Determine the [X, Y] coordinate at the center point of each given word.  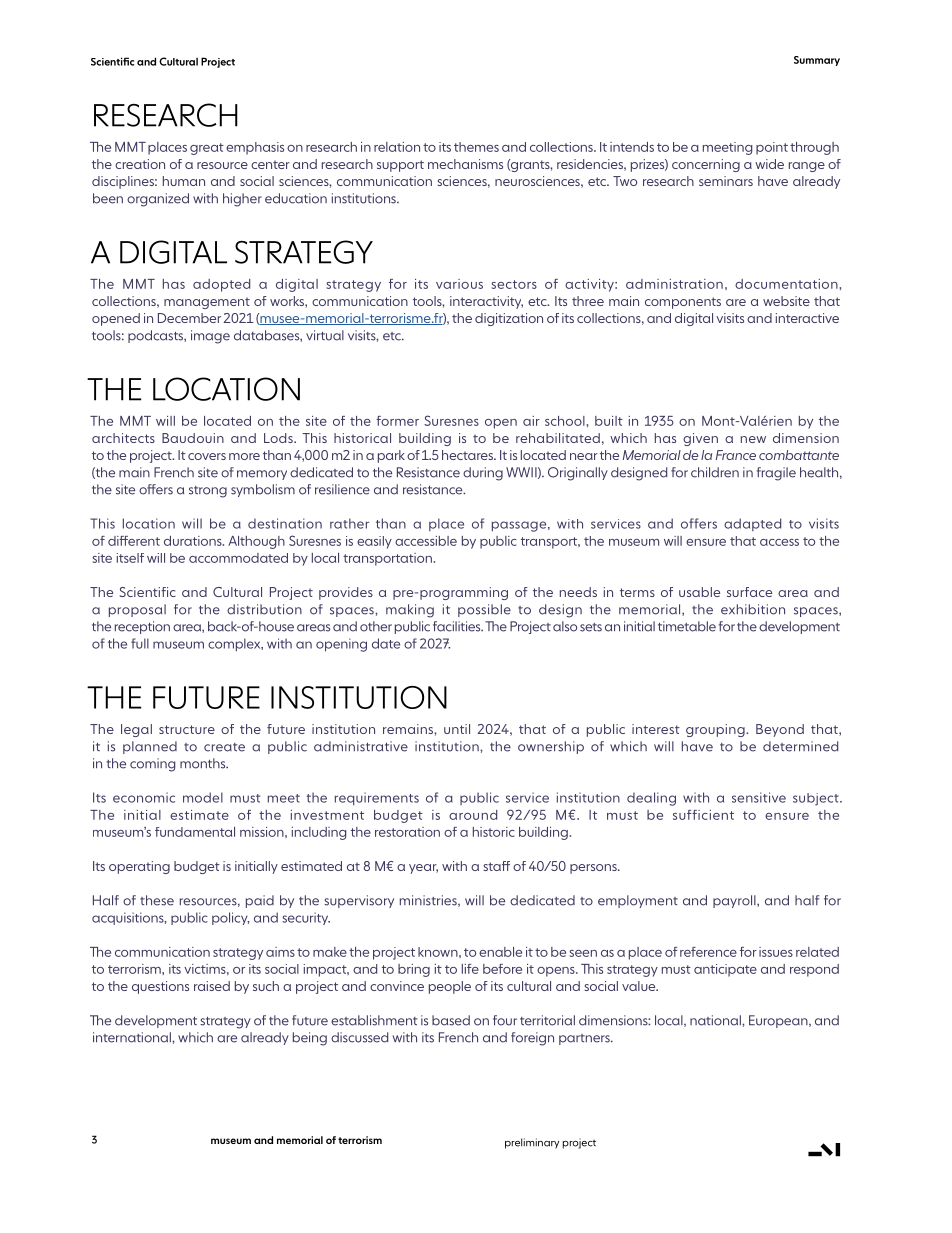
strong [208, 492]
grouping [716, 730]
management [207, 303]
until [457, 729]
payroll [735, 901]
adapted [752, 524]
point [772, 148]
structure [187, 729]
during [483, 474]
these [157, 900]
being [310, 1039]
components [683, 303]
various [459, 284]
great [207, 149]
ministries [429, 901]
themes [476, 147]
